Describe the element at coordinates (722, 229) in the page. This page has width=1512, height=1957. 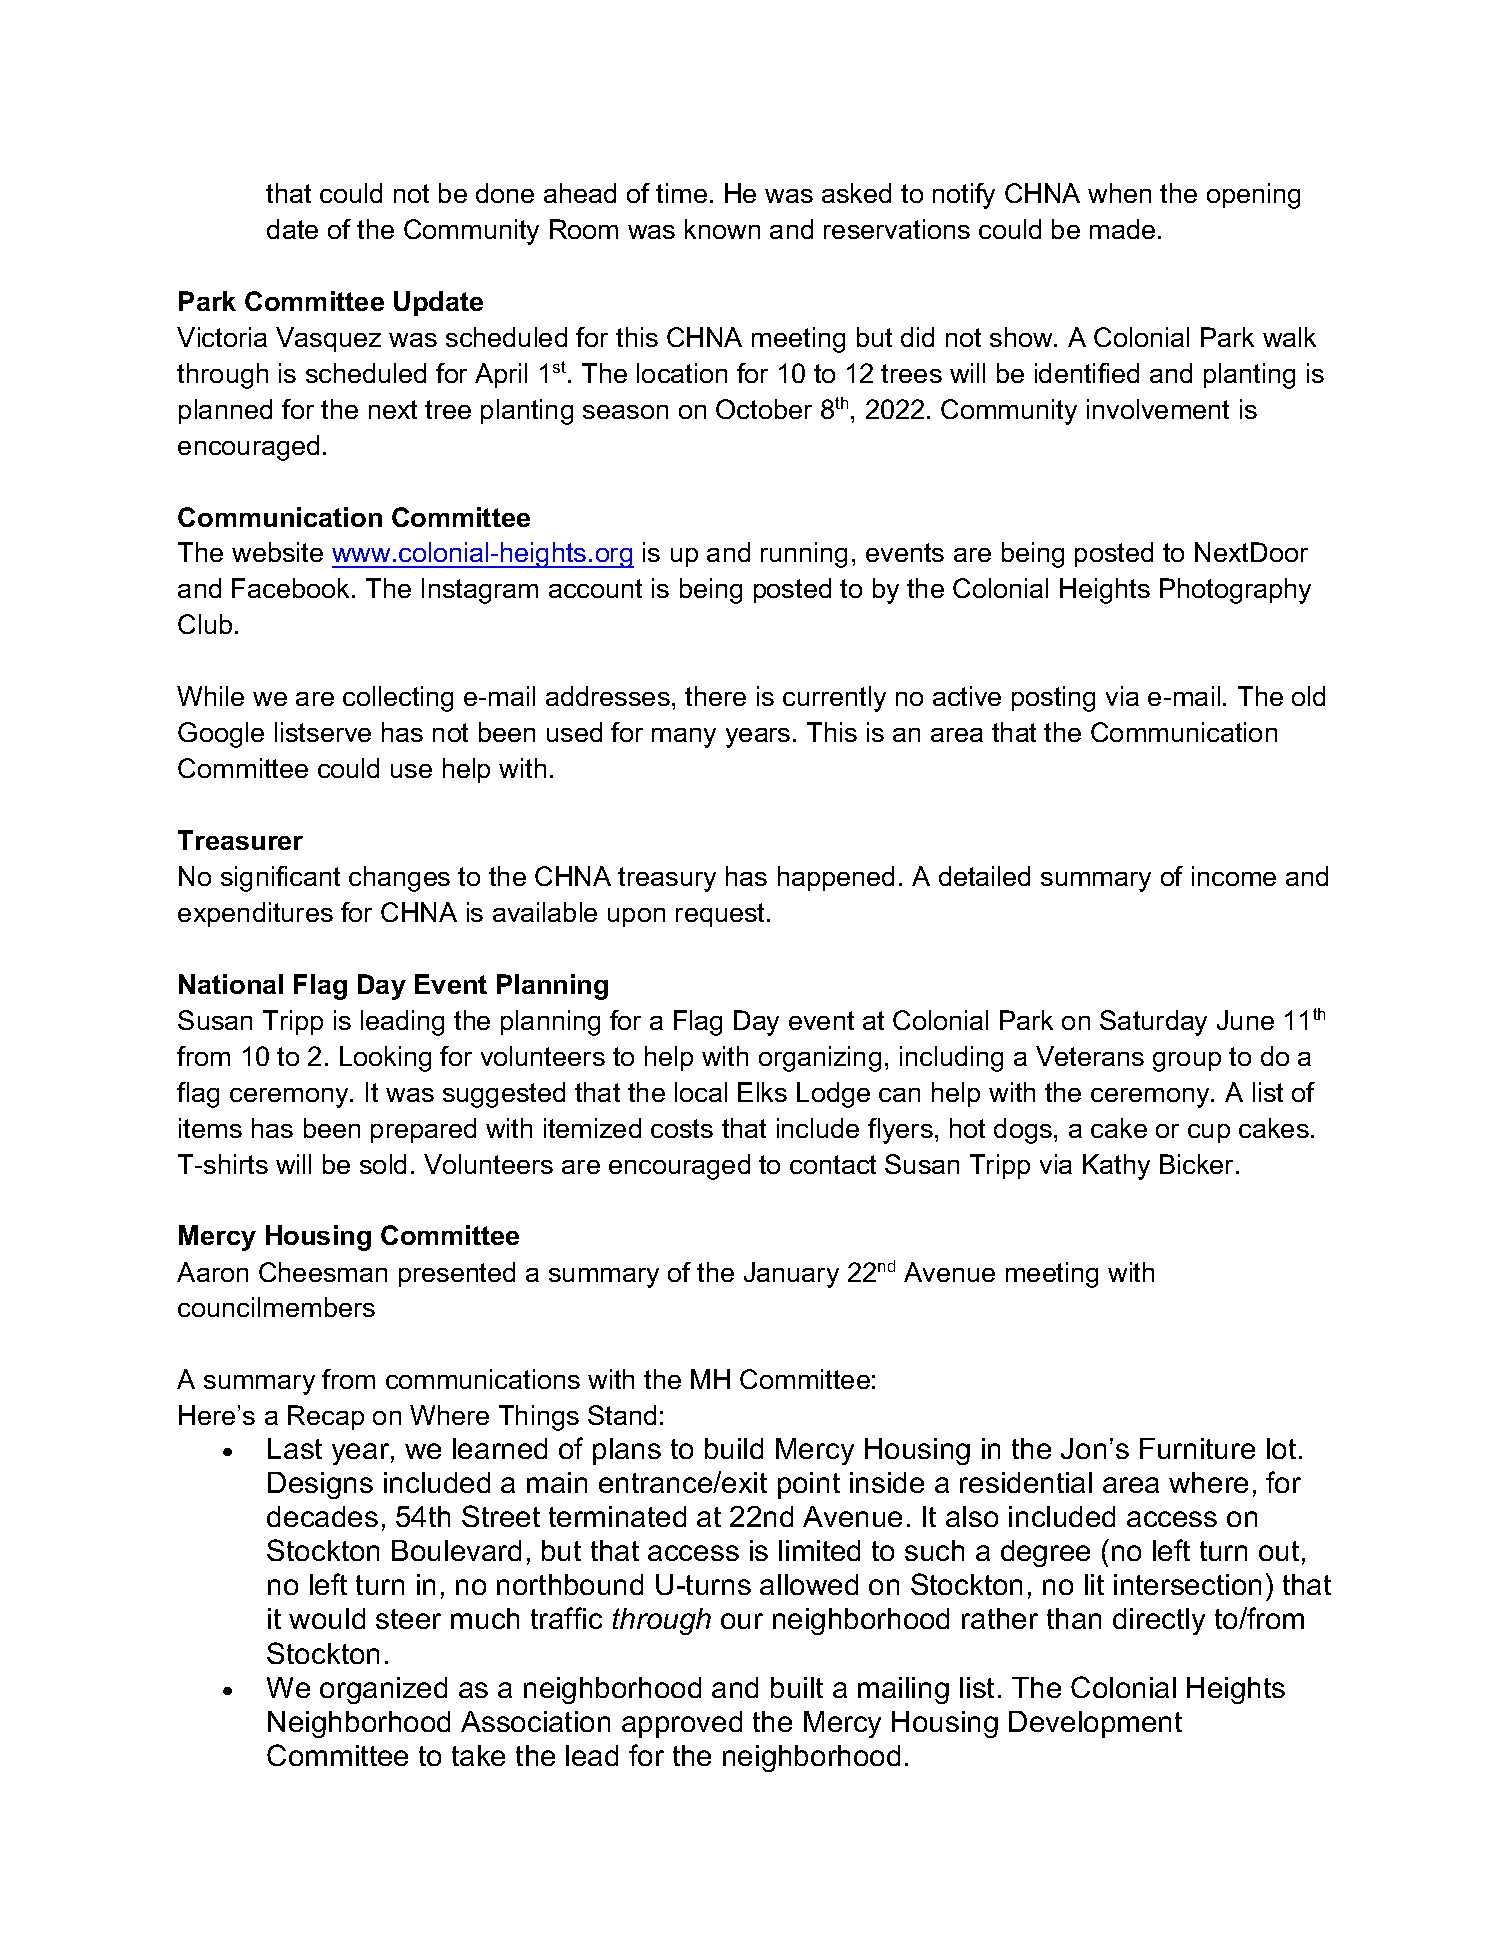
I see `known` at that location.
